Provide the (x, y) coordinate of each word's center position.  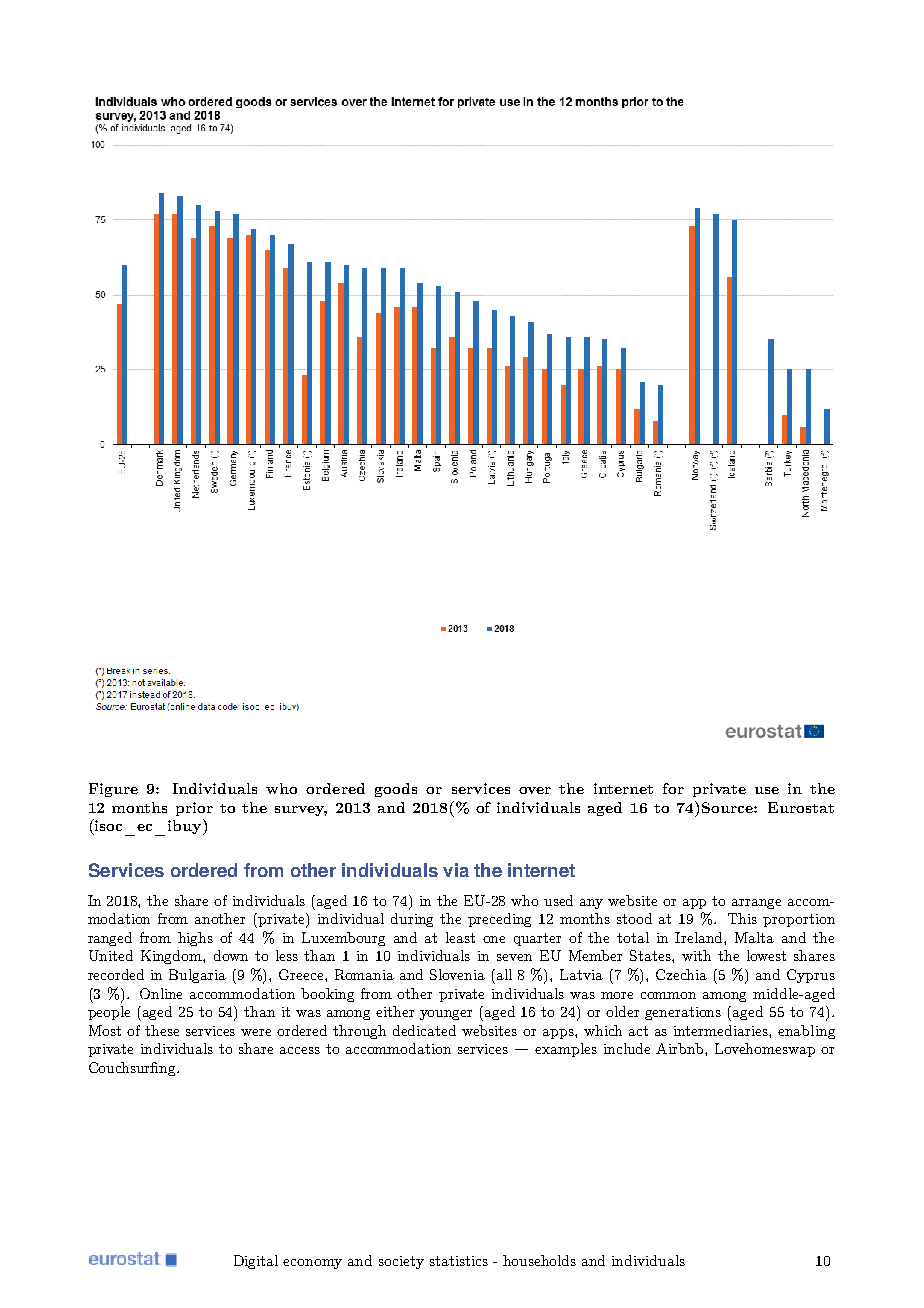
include (627, 1048)
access (300, 1050)
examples (566, 1050)
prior (194, 809)
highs (195, 939)
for (673, 788)
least (460, 937)
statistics (459, 1261)
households (539, 1260)
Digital (256, 1262)
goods (396, 790)
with (696, 955)
